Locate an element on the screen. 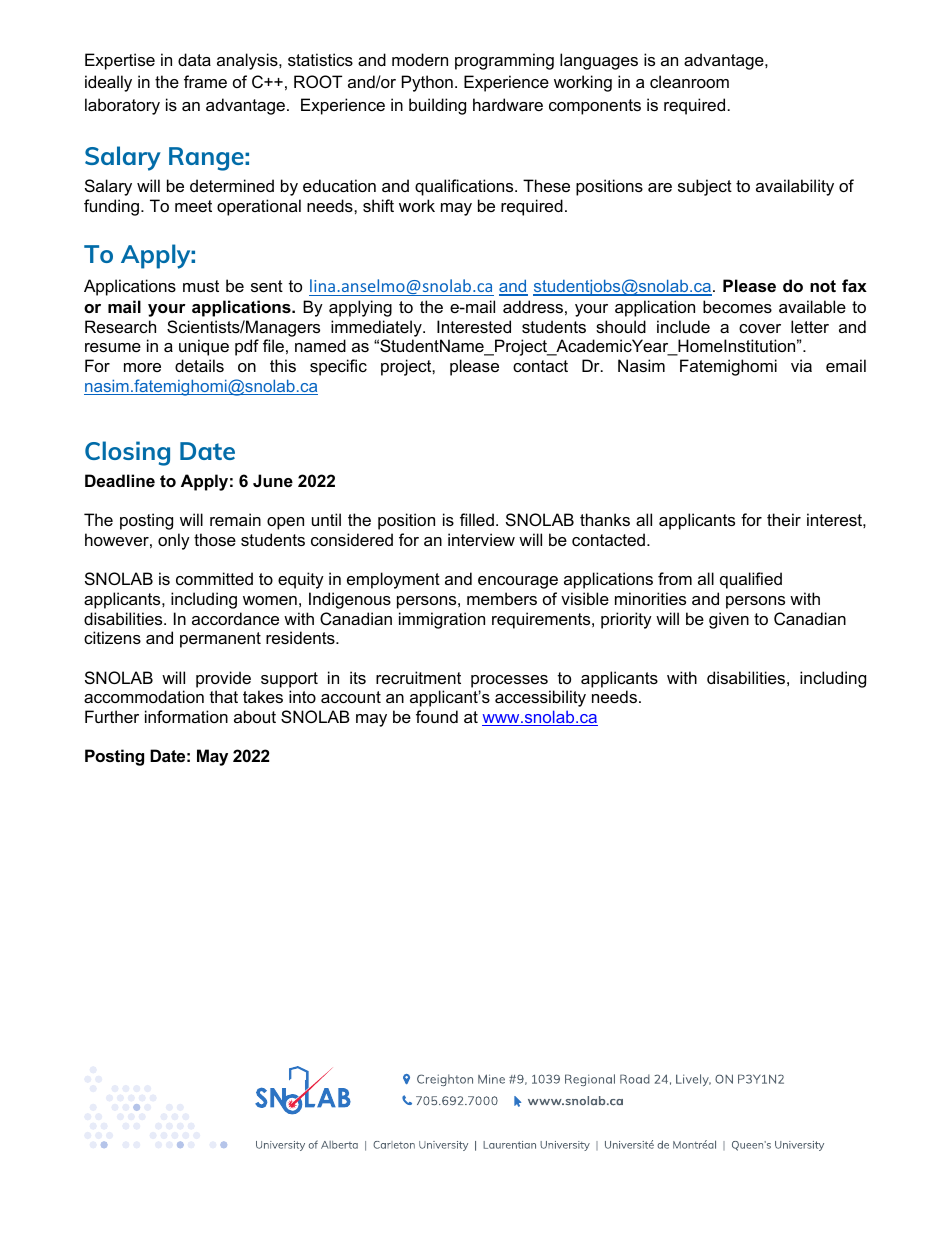 The height and width of the screenshot is (1233, 952). specific is located at coordinates (338, 367).
